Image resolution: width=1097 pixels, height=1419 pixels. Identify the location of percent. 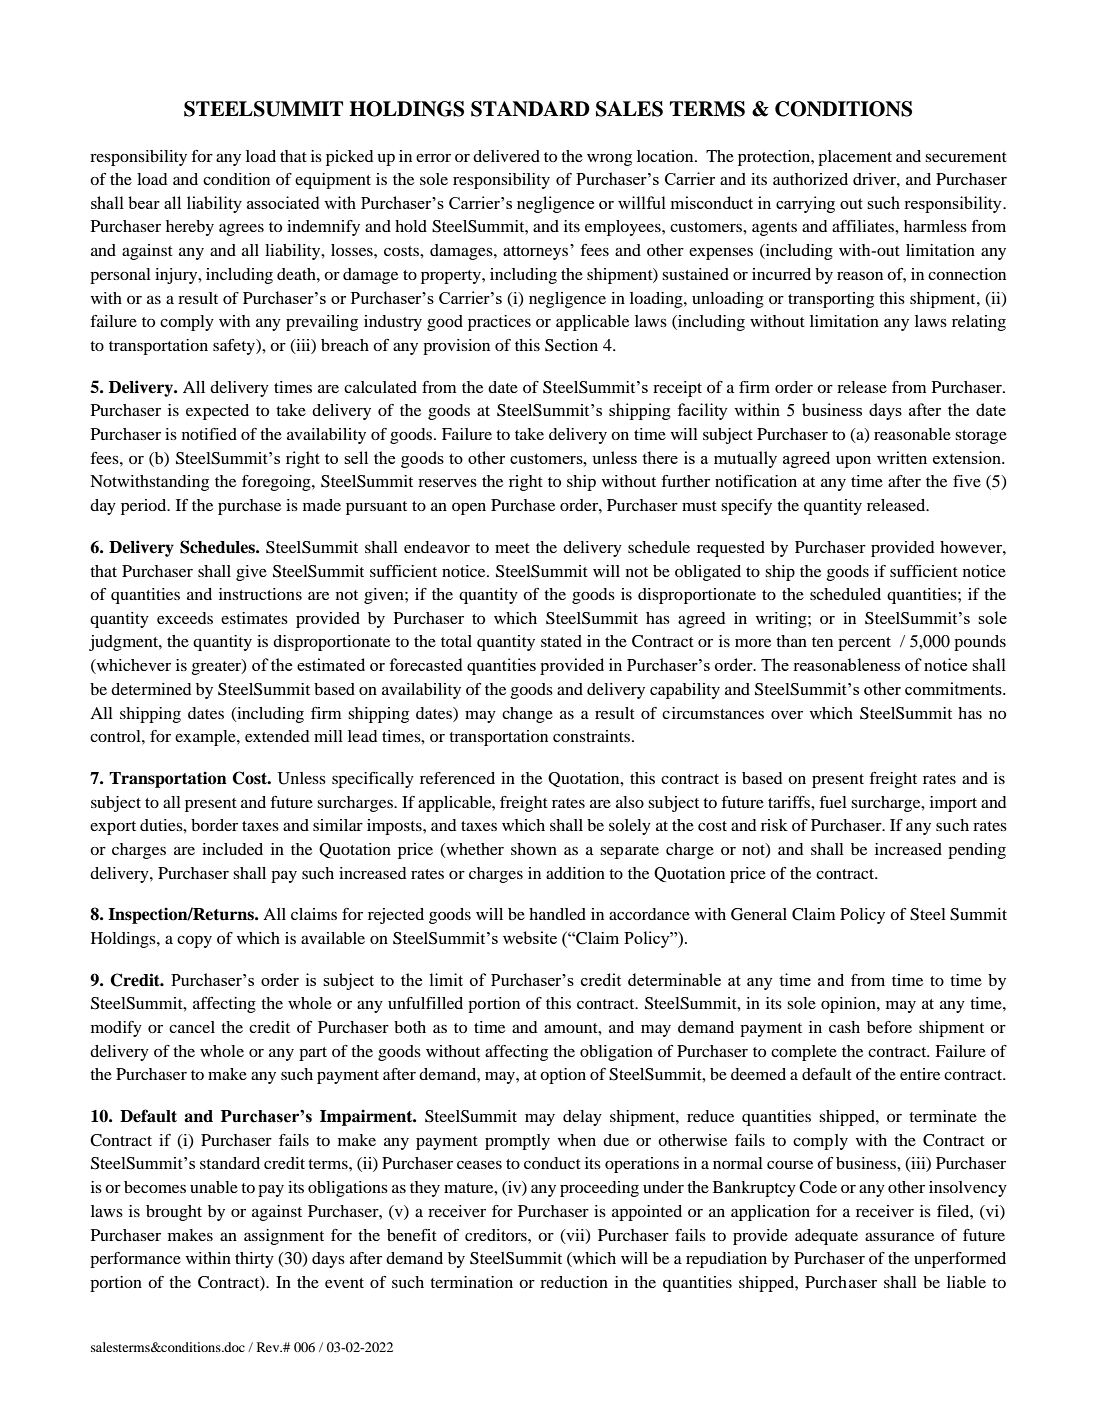
(864, 644).
